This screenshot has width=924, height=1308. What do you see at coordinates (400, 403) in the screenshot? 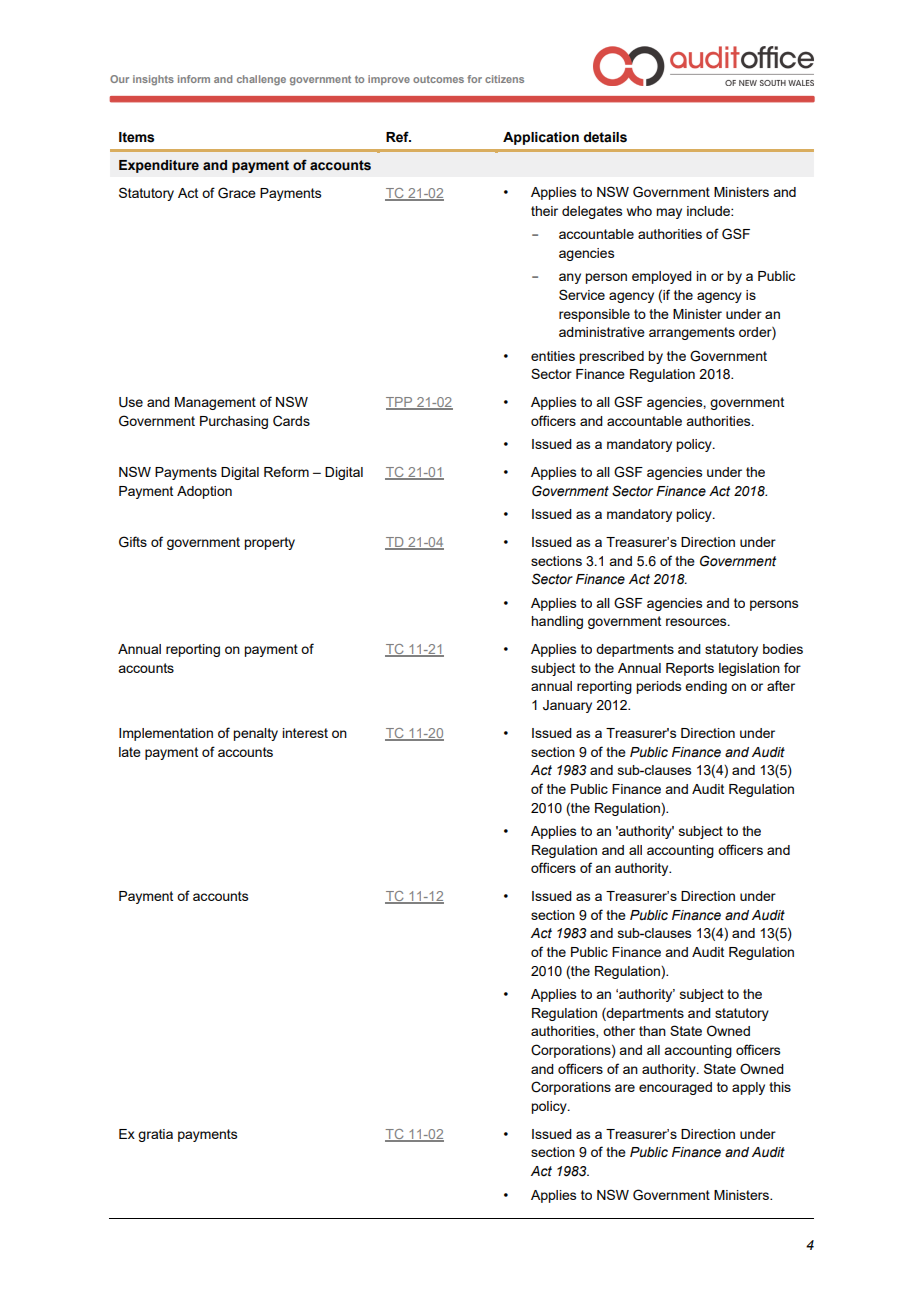
I see `TPP` at bounding box center [400, 403].
